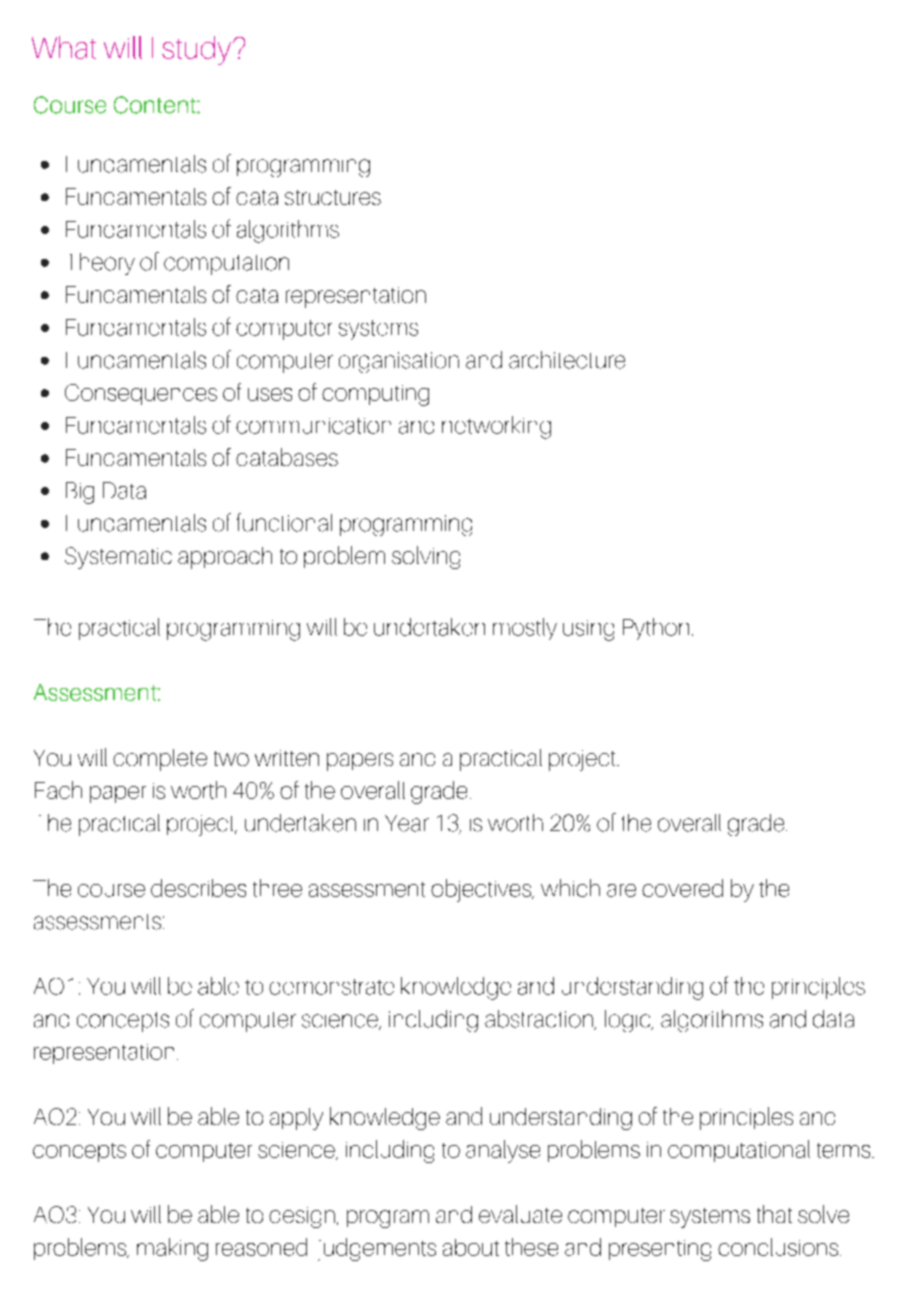  What do you see at coordinates (496, 427) in the screenshot?
I see `networking` at bounding box center [496, 427].
